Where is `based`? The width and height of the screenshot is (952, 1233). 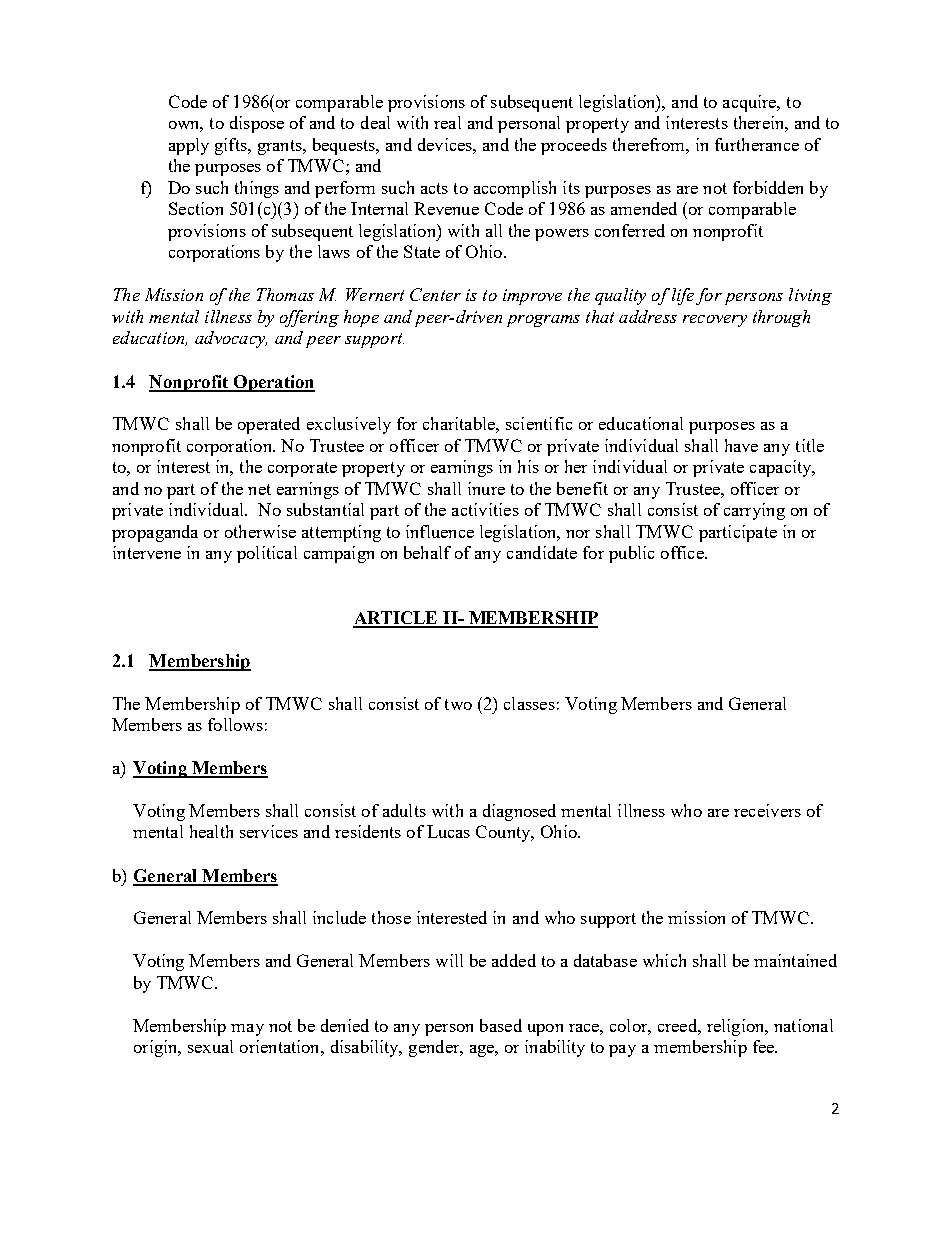
based is located at coordinates (501, 1025).
